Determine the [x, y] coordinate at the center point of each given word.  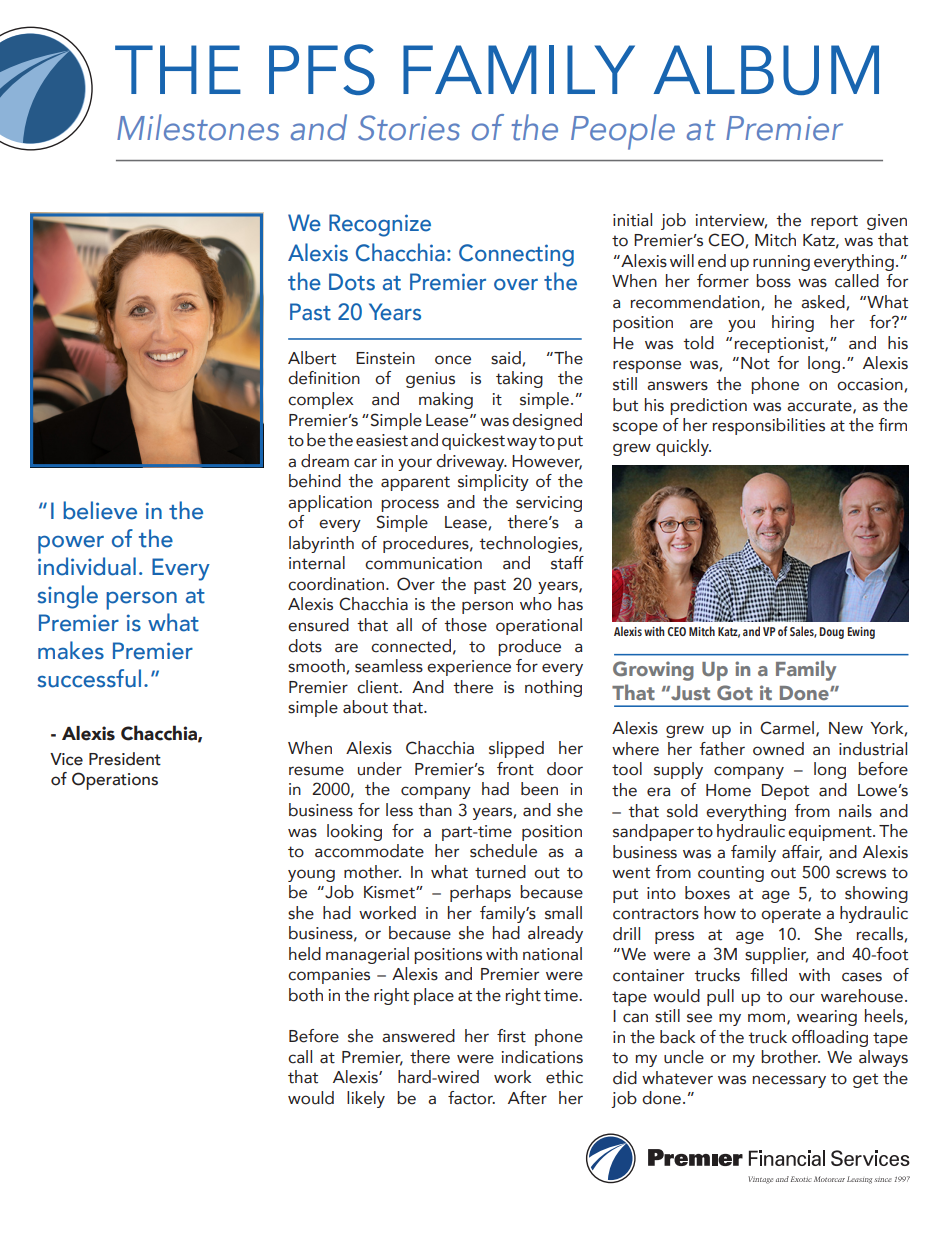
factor [471, 1098]
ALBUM [766, 70]
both [306, 995]
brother [790, 1057]
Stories [409, 128]
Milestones [198, 127]
